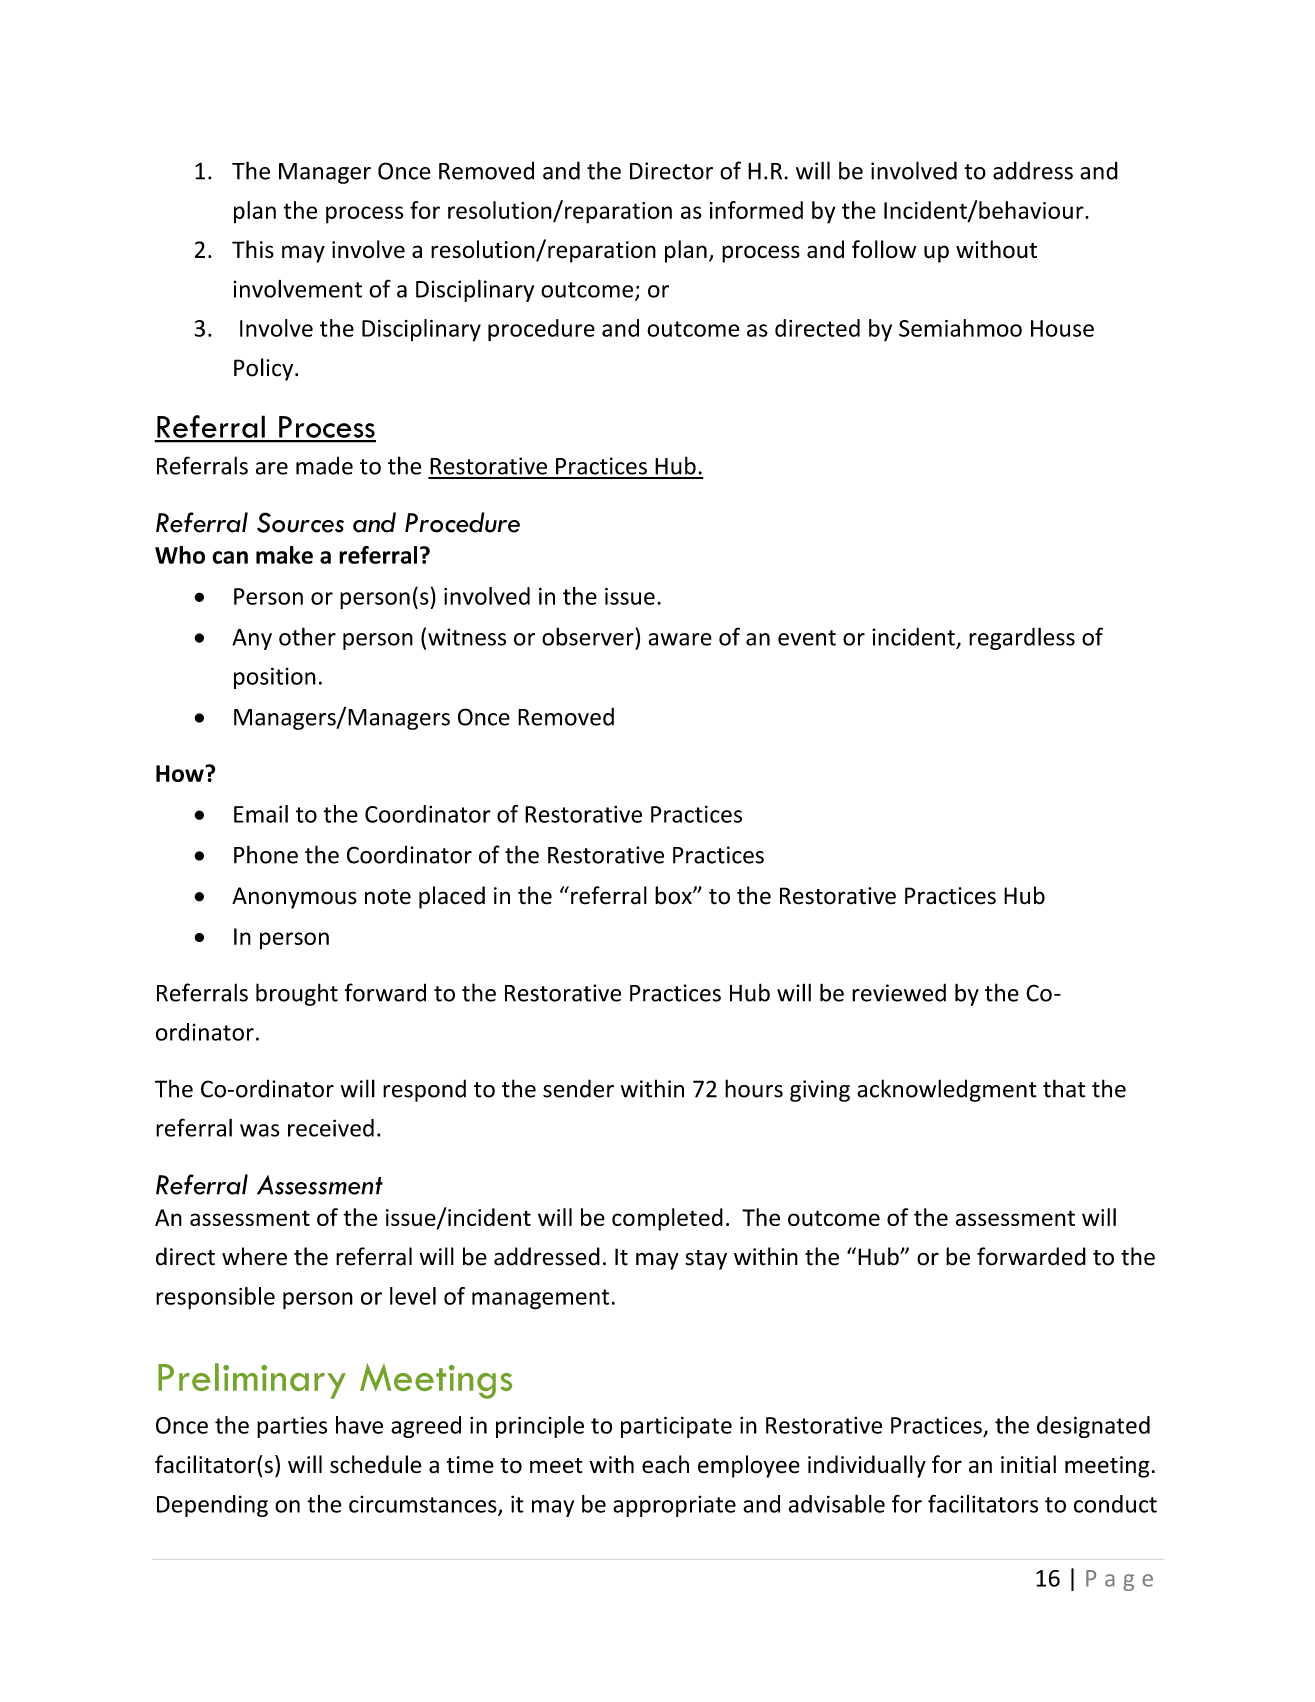  Describe the element at coordinates (884, 249) in the screenshot. I see `follow` at that location.
